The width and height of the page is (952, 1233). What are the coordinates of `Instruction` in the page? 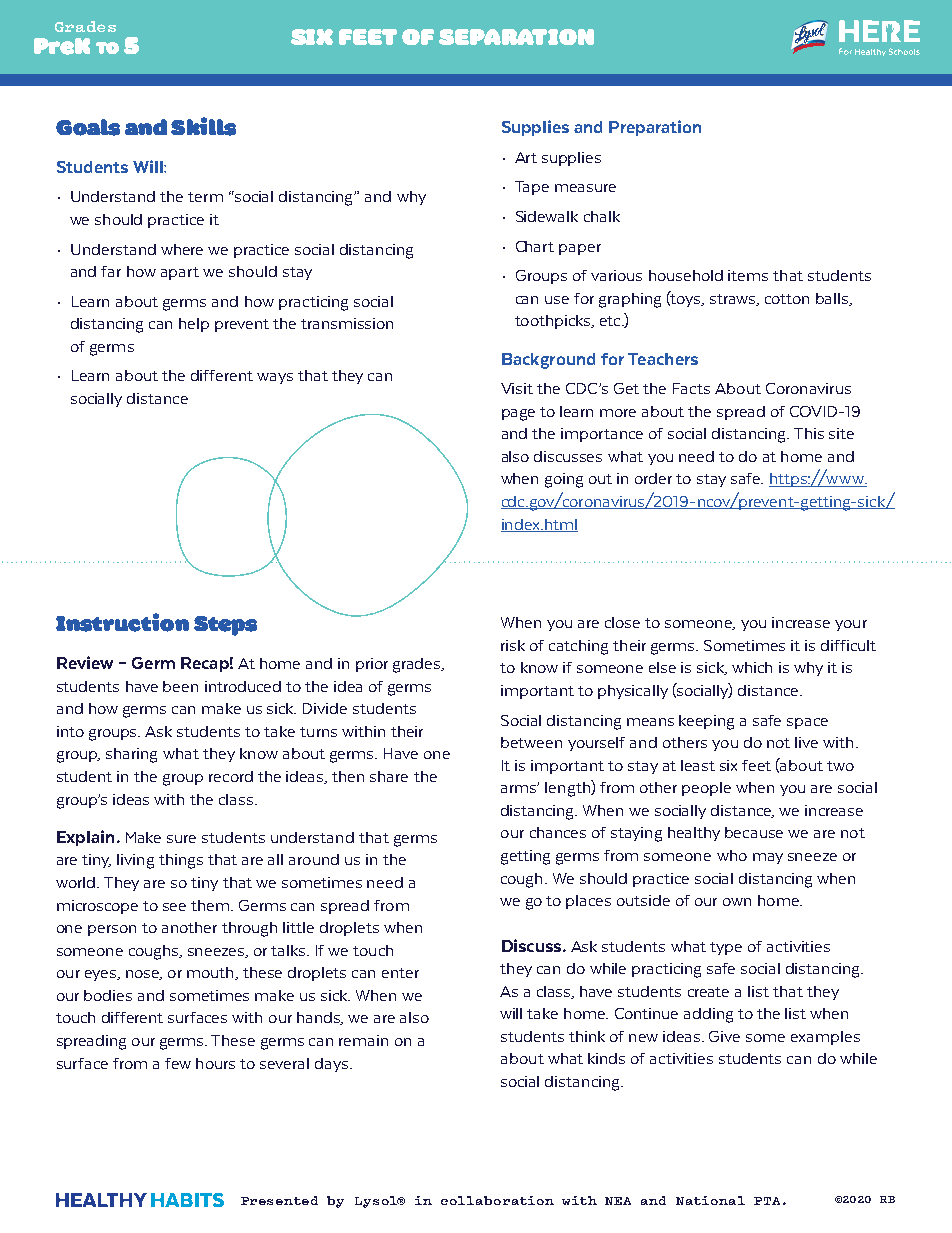 It's located at (122, 622).
